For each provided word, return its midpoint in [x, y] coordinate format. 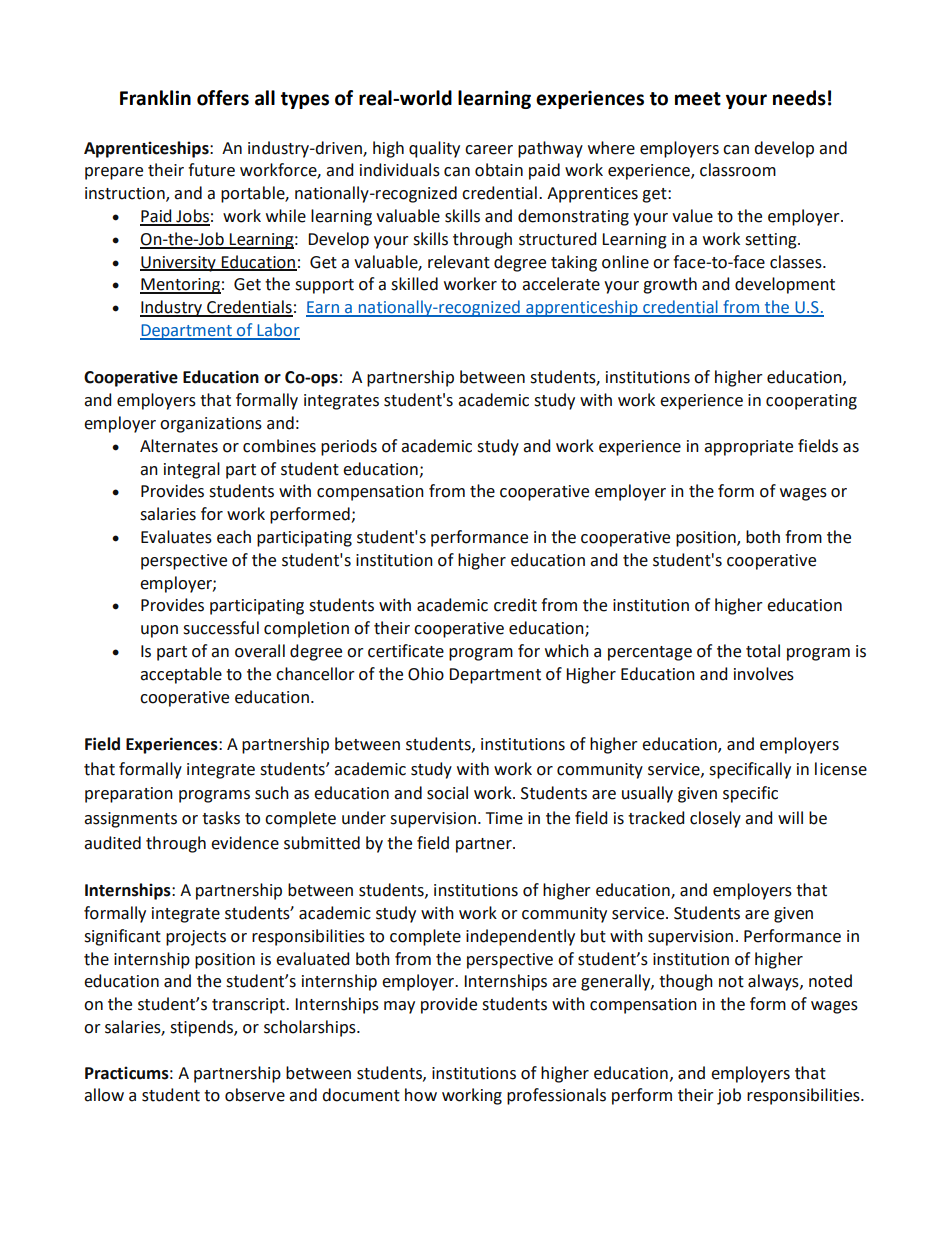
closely [715, 819]
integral [192, 470]
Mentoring [180, 286]
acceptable [181, 675]
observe [255, 1095]
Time [504, 818]
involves [764, 674]
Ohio [426, 674]
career [489, 150]
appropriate [748, 448]
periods [349, 447]
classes [797, 262]
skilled [414, 284]
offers [223, 98]
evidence [245, 843]
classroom [738, 170]
